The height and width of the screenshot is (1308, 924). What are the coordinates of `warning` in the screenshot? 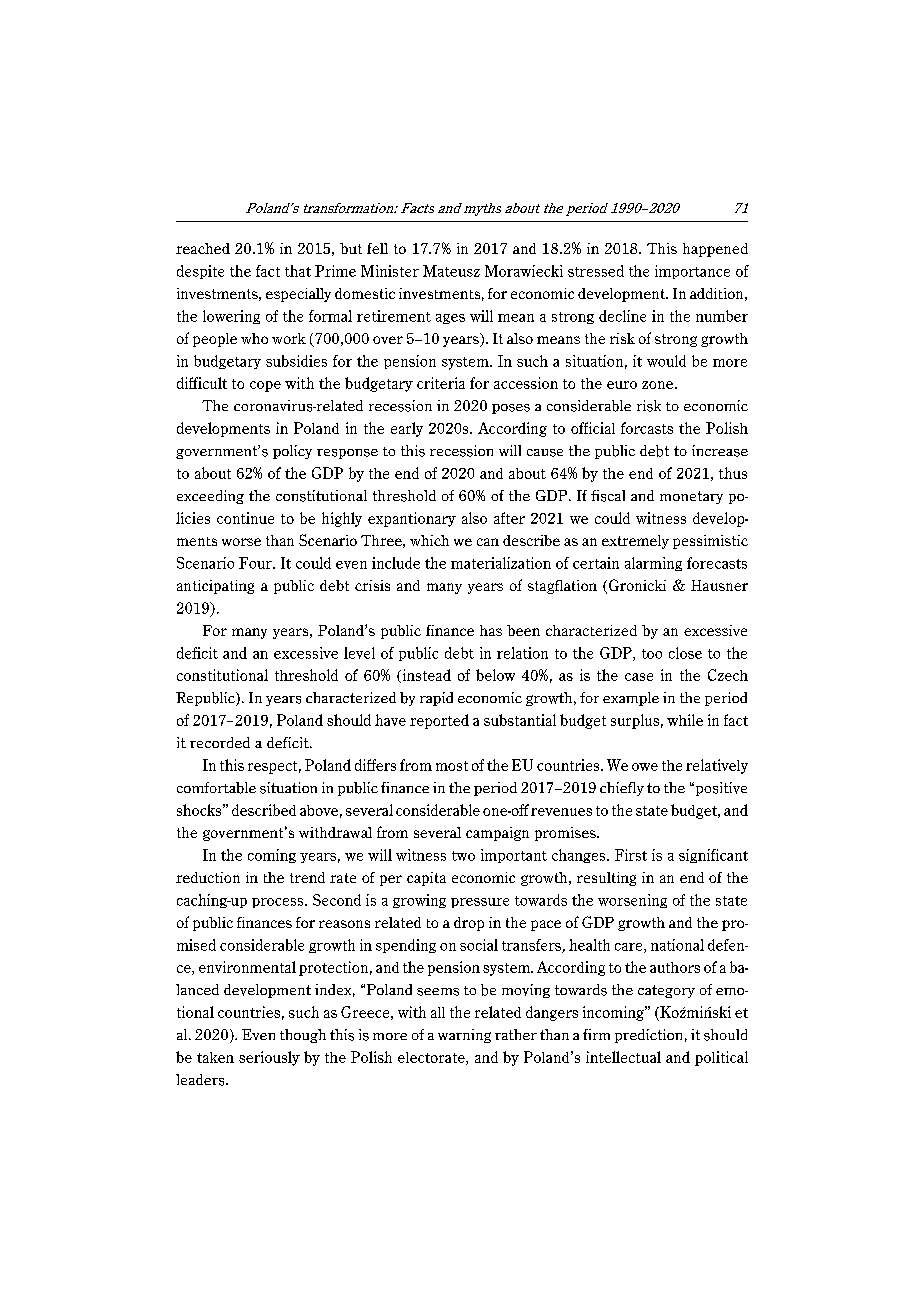 It's located at (464, 1036).
